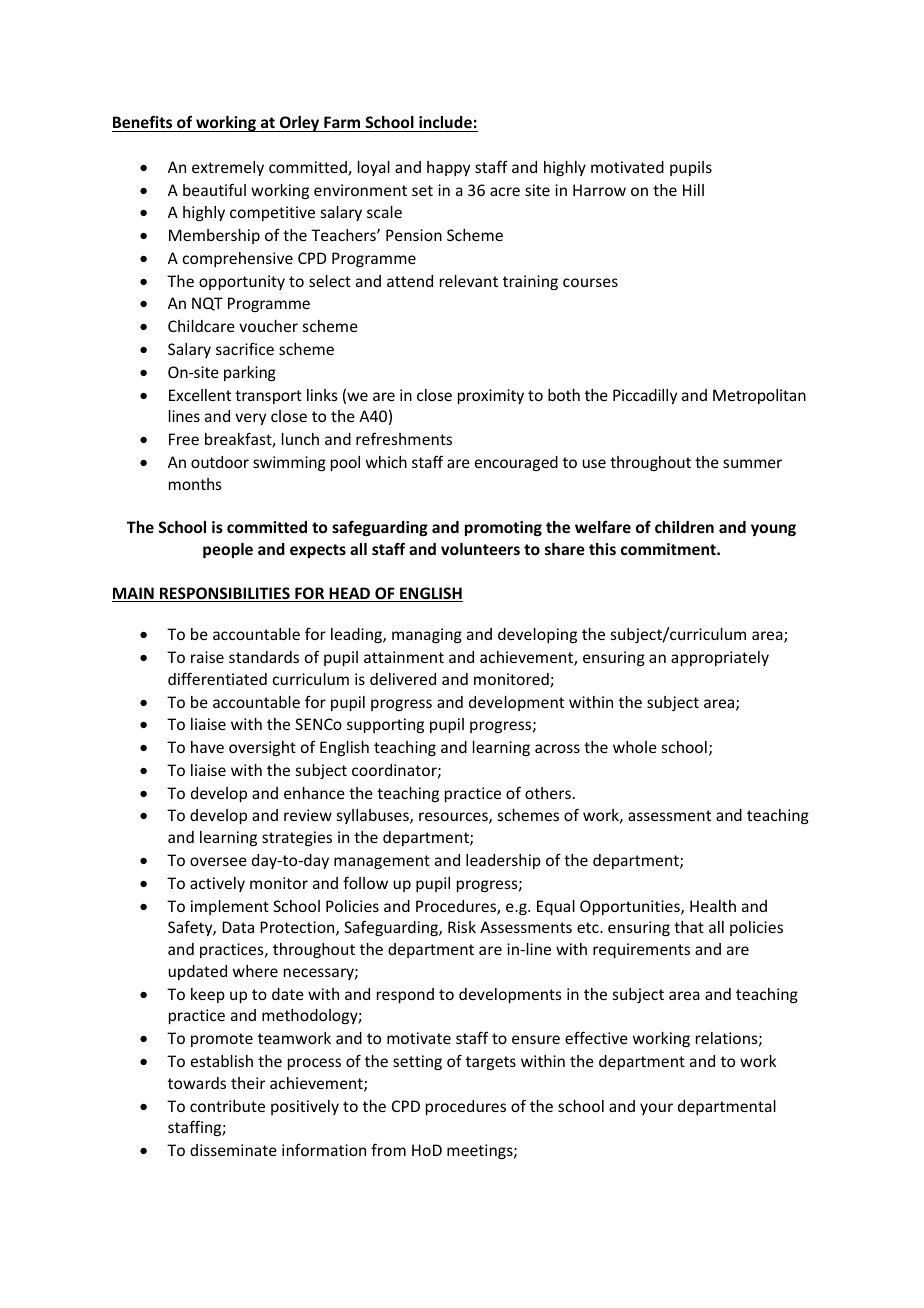 This document has width=924, height=1308. What do you see at coordinates (656, 1109) in the document?
I see `your` at bounding box center [656, 1109].
